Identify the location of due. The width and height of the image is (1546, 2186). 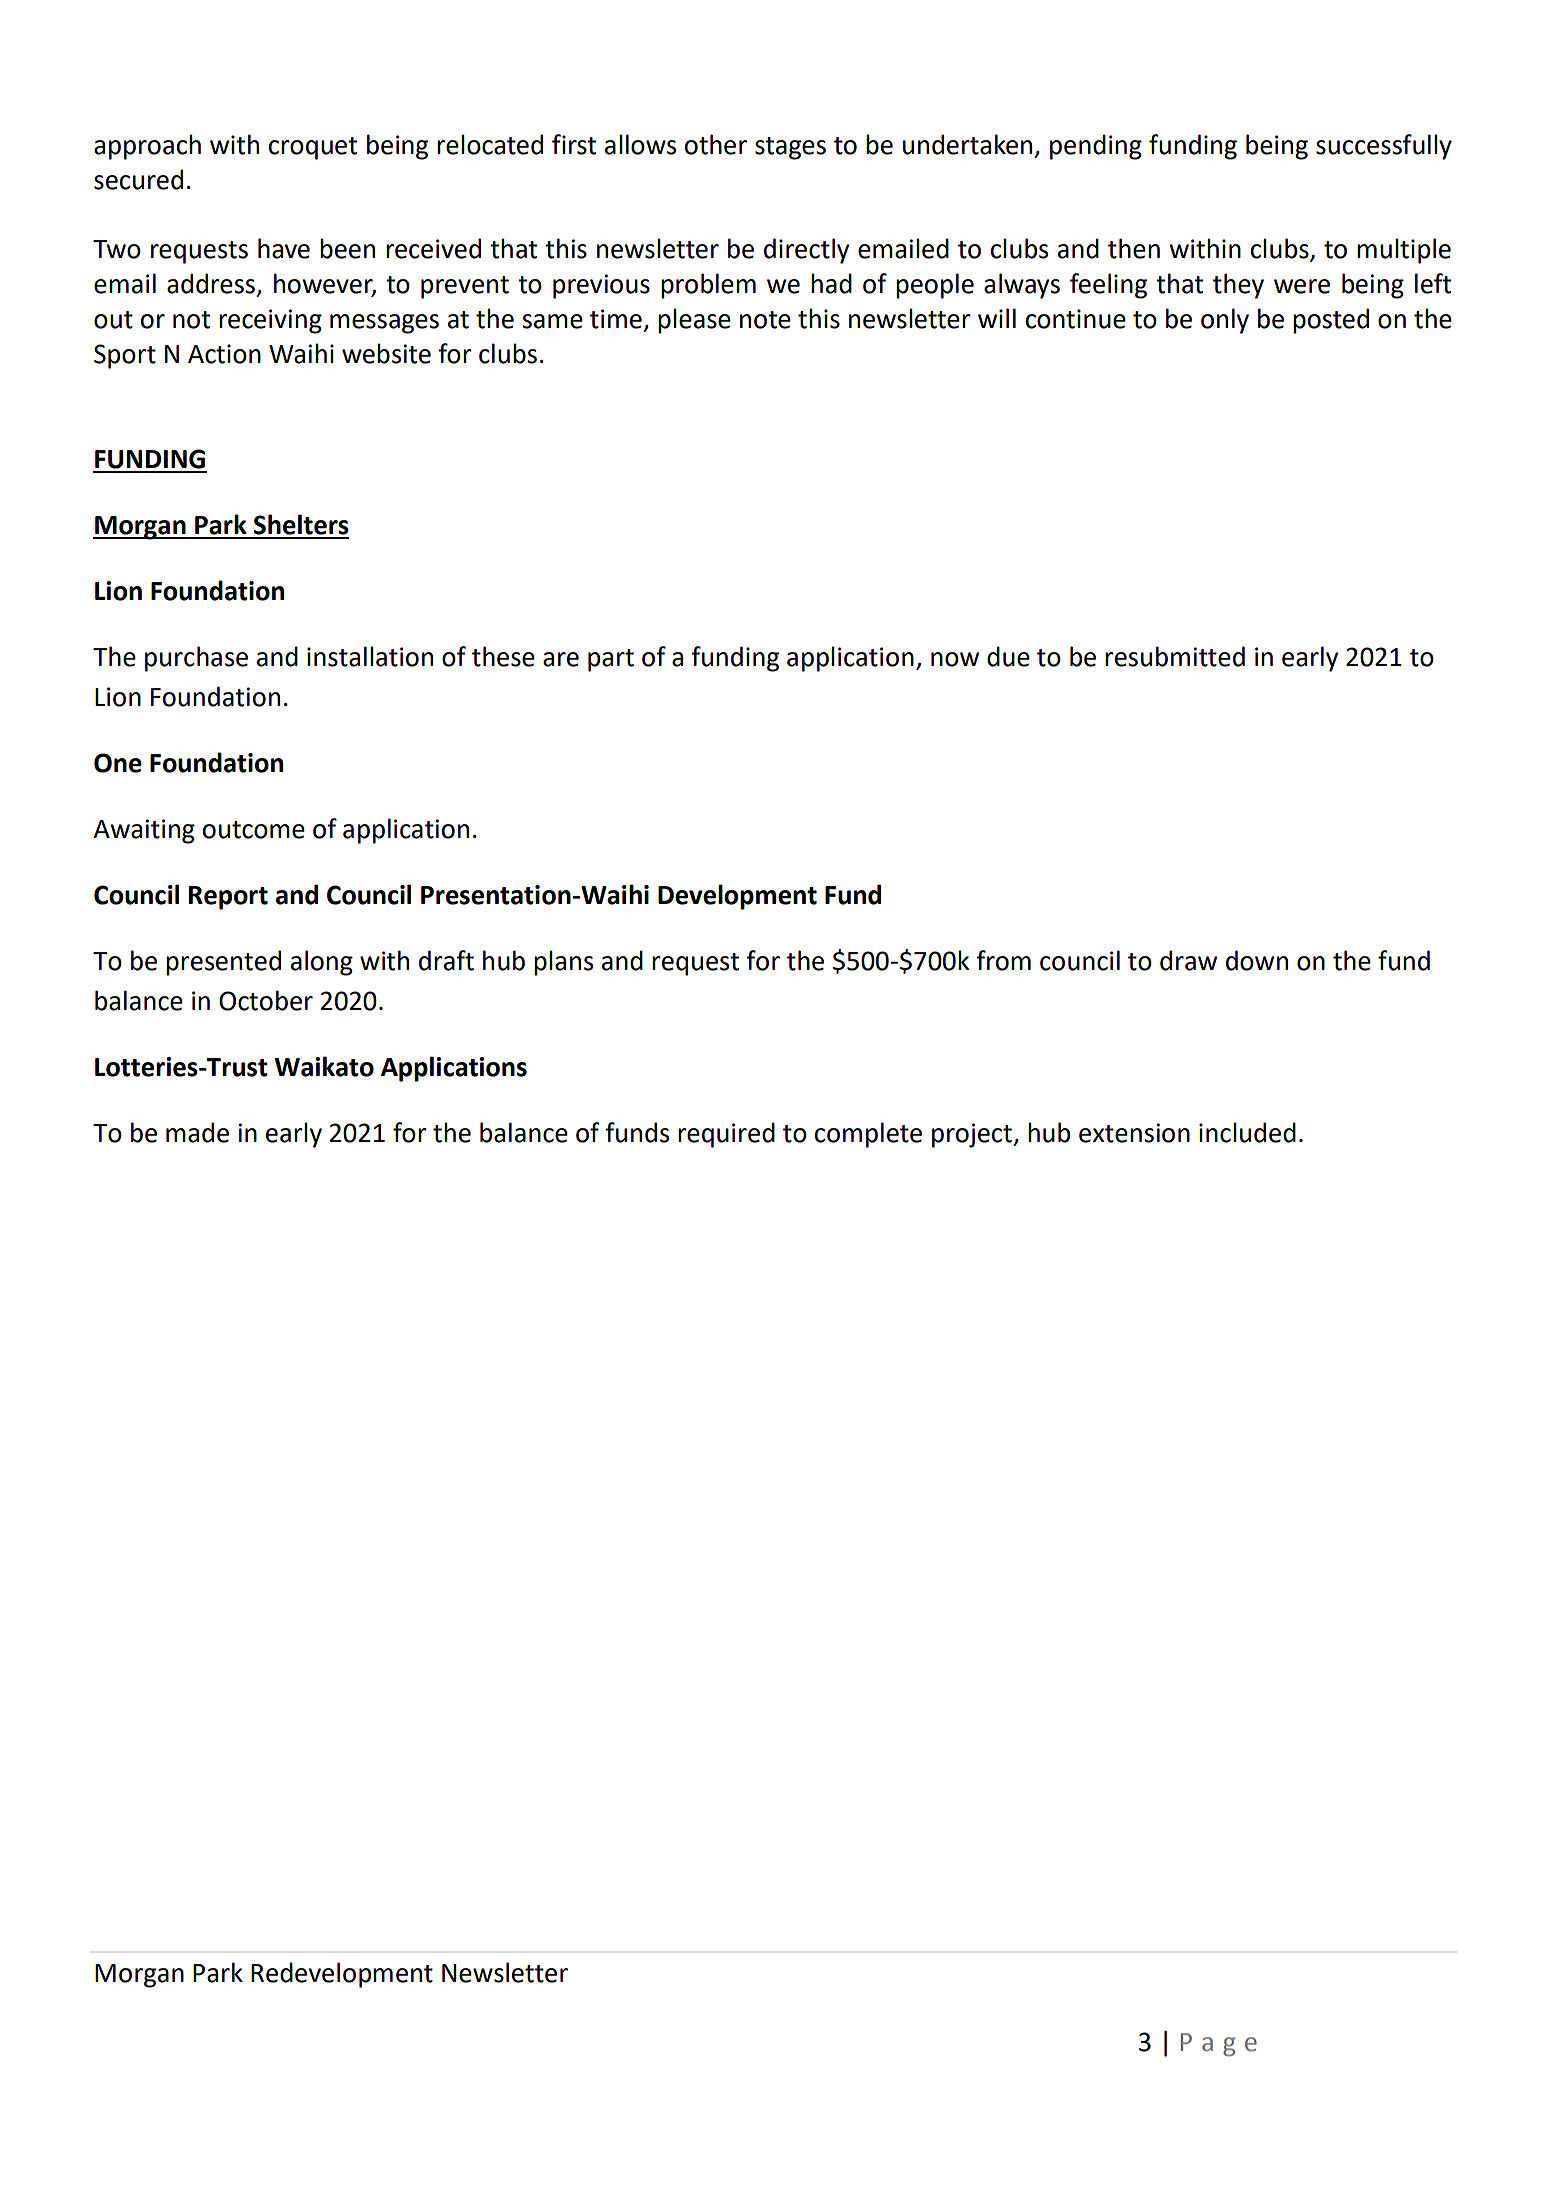
(1008, 656).
